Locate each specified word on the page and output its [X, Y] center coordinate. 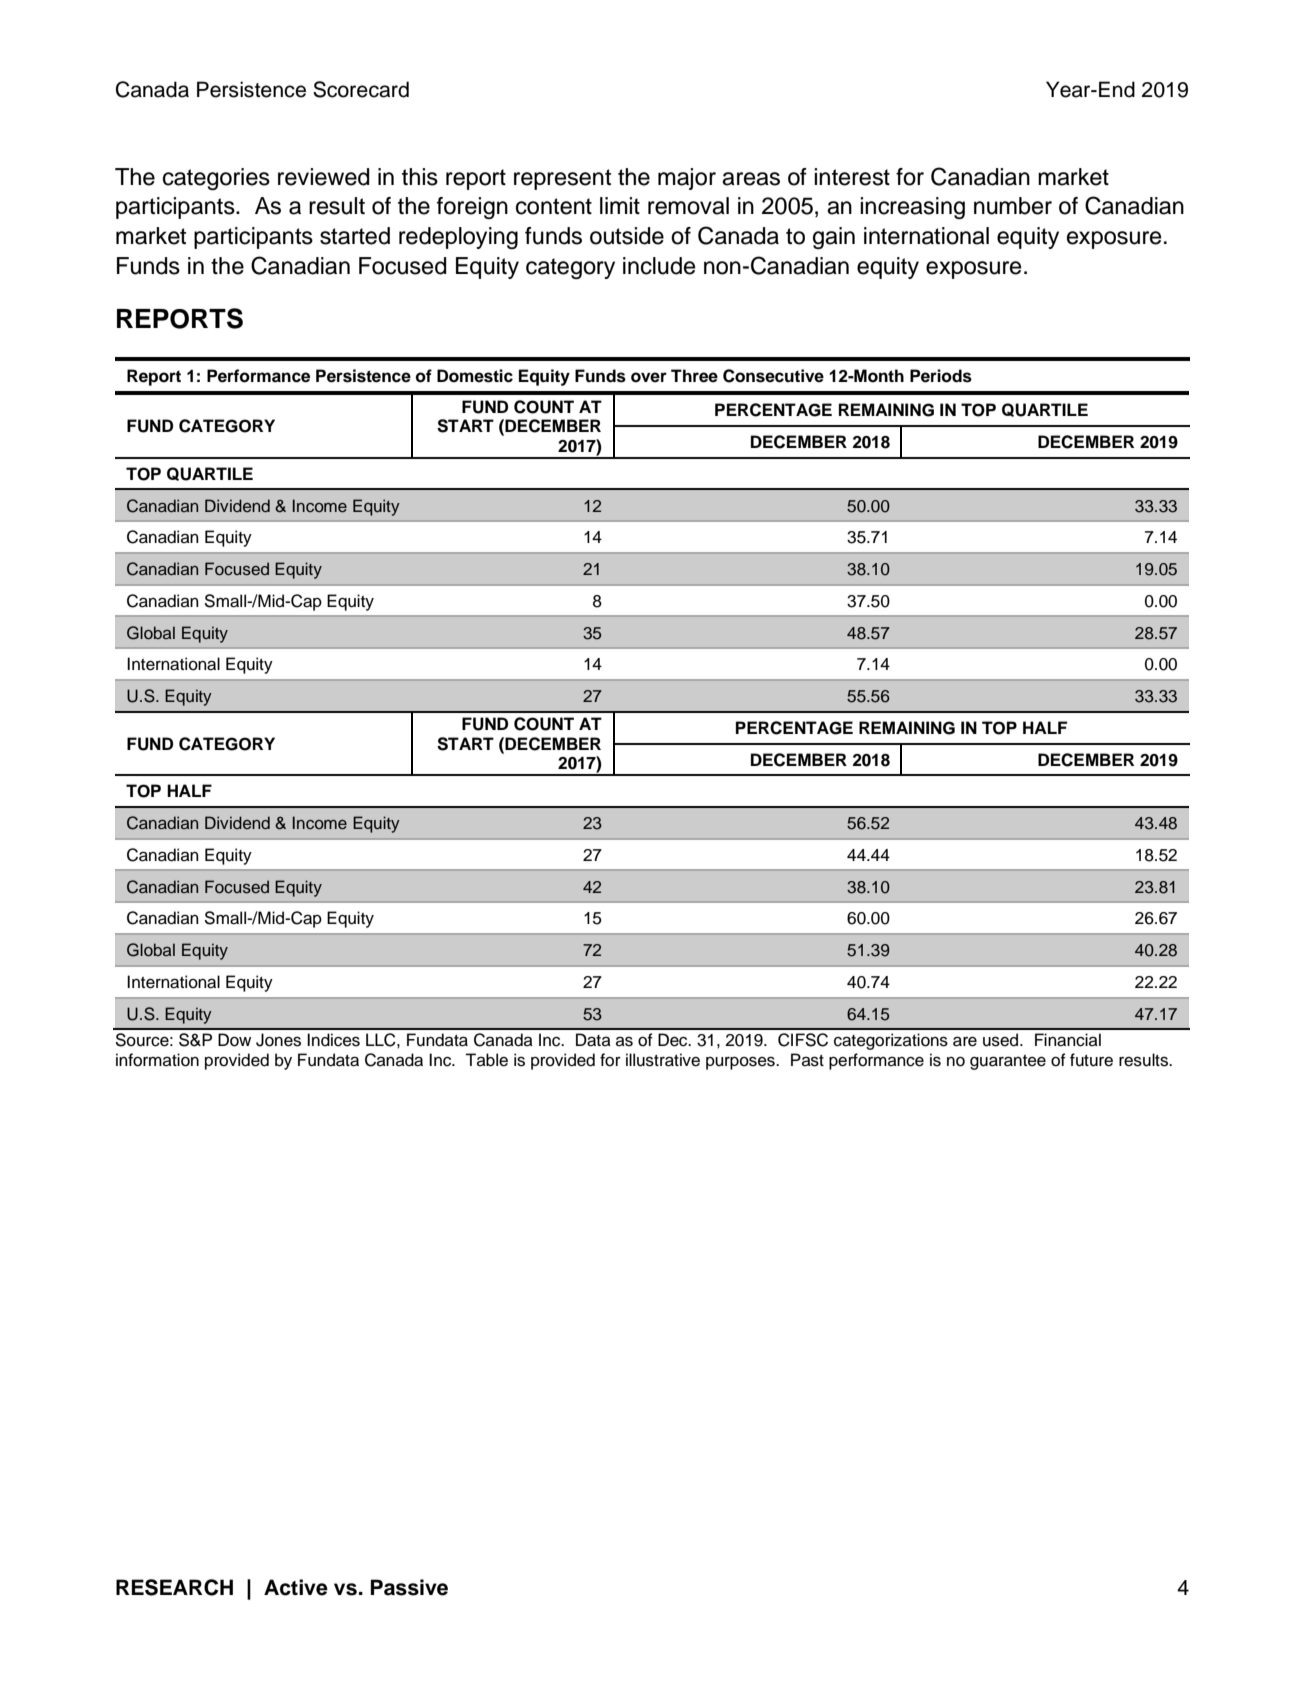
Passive [409, 1587]
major [687, 179]
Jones [278, 1040]
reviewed [323, 177]
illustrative [663, 1060]
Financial [1068, 1040]
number [1013, 206]
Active [296, 1587]
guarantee [1008, 1062]
